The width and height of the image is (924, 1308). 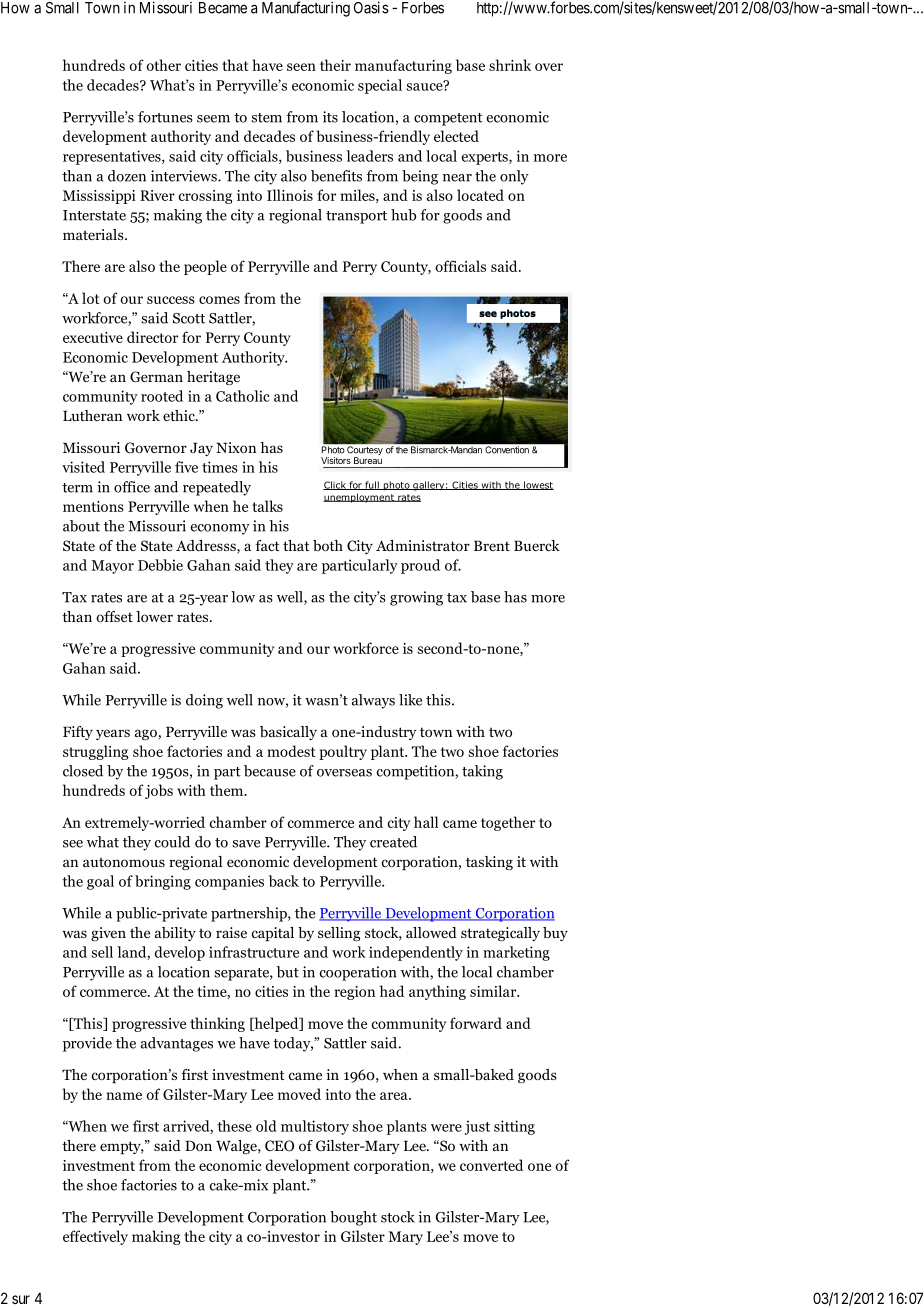 What do you see at coordinates (108, 934) in the image?
I see `given` at bounding box center [108, 934].
